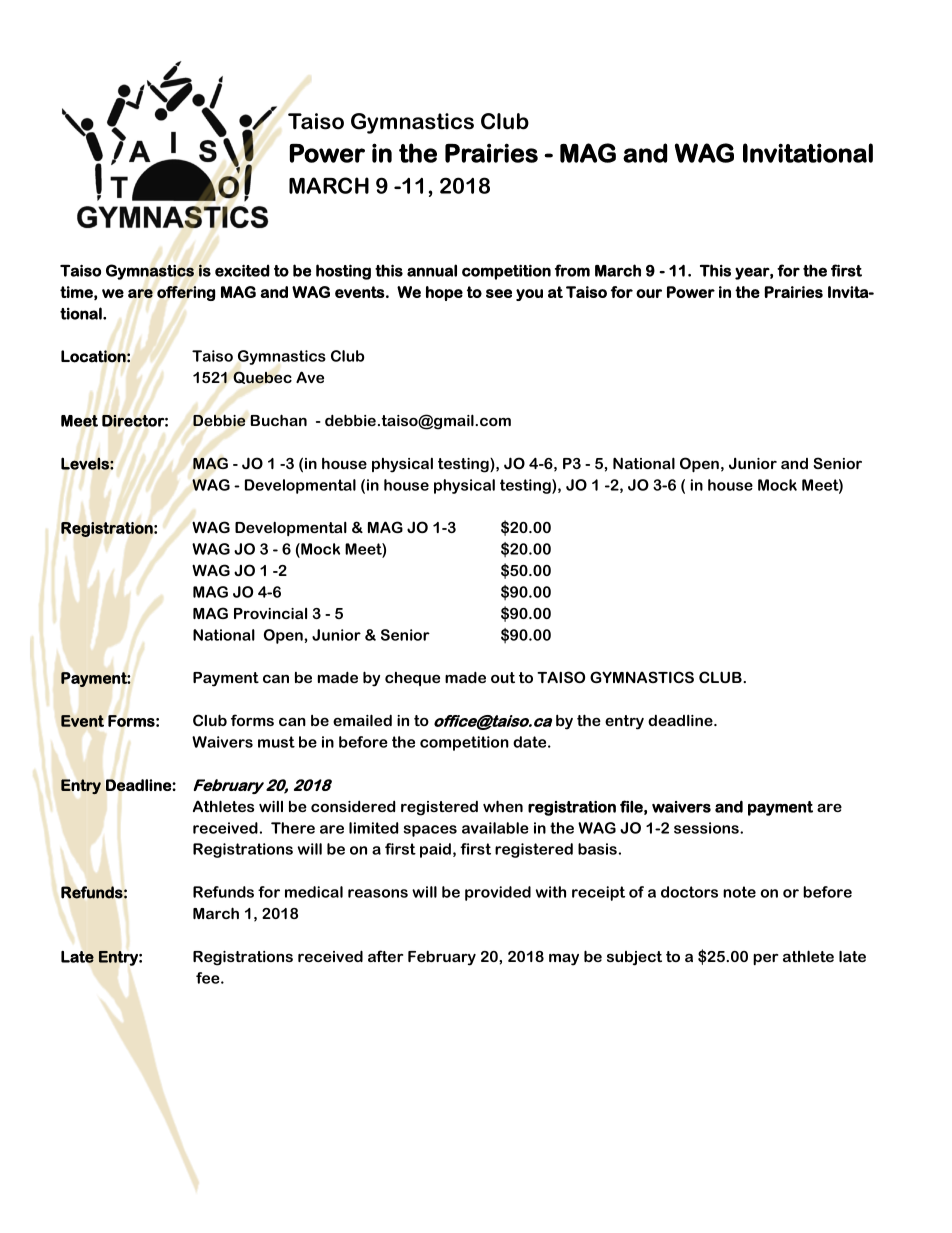 This screenshot has width=952, height=1233. Describe the element at coordinates (279, 420) in the screenshot. I see `Buchan` at that location.
